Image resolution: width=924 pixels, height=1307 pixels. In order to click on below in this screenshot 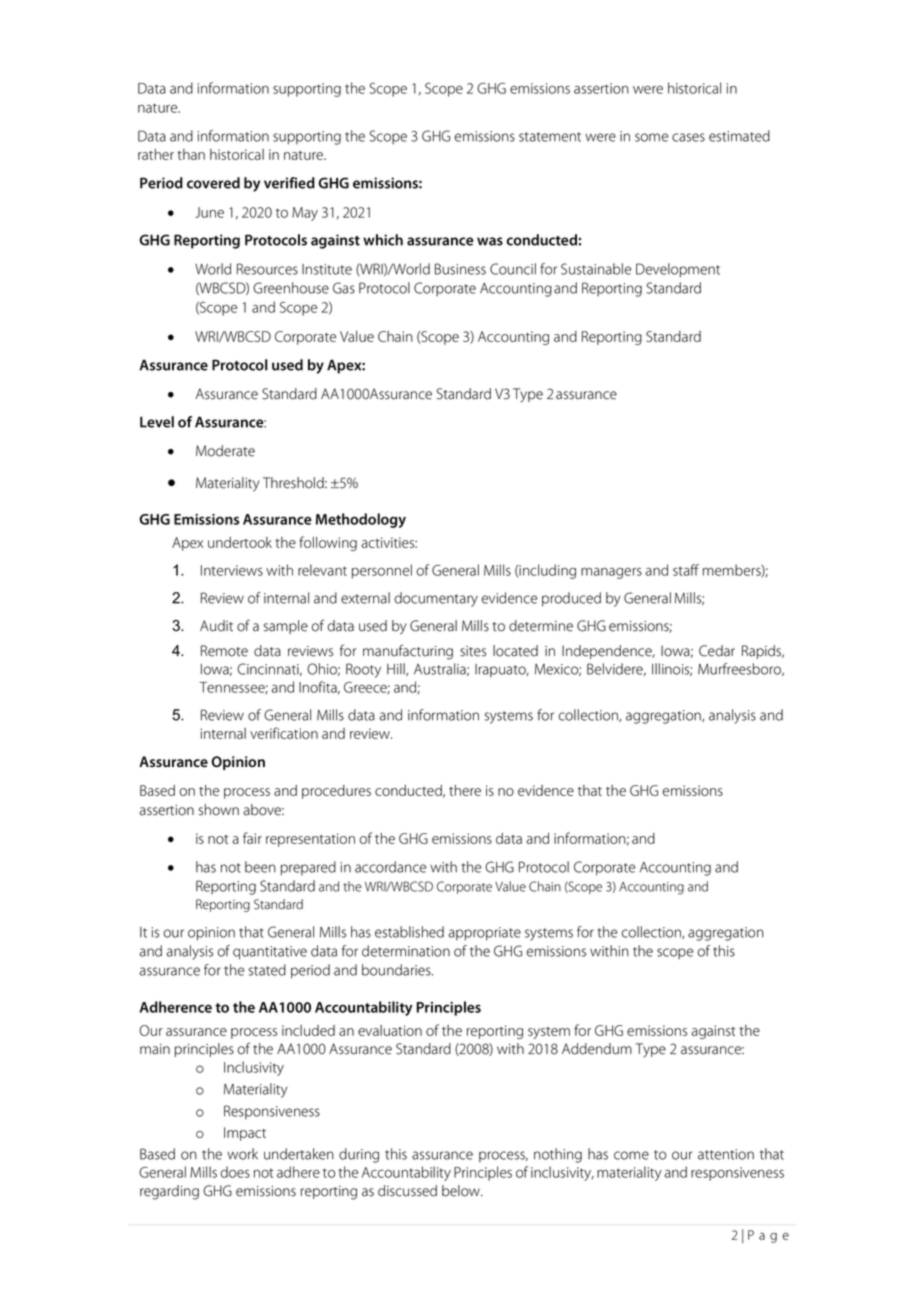, I will do `click(462, 1191)`.
